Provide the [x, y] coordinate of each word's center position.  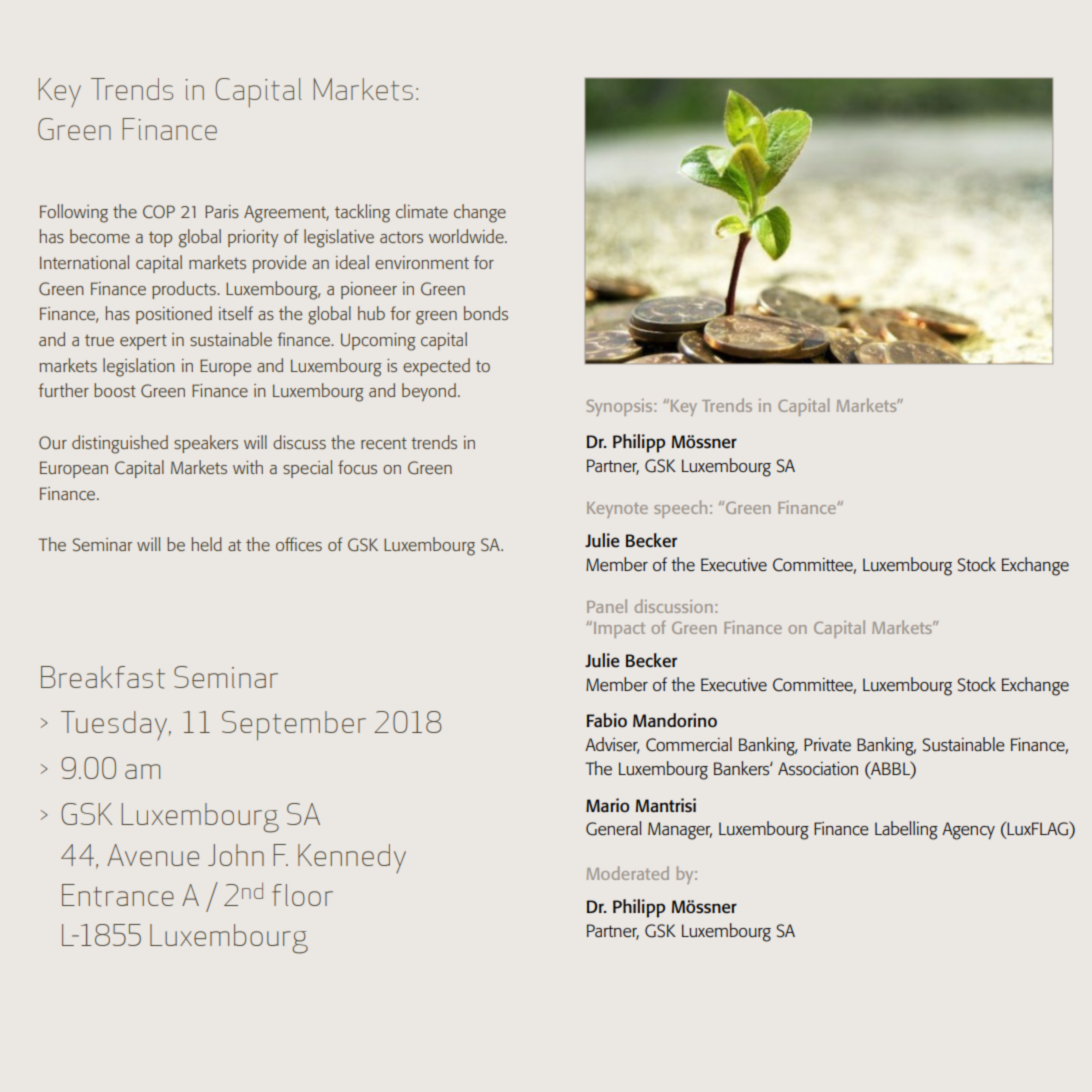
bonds [486, 313]
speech [680, 509]
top [160, 239]
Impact [618, 629]
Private [827, 744]
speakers [206, 444]
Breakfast [103, 677]
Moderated [628, 873]
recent [384, 443]
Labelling [906, 830]
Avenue [153, 855]
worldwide [467, 236]
